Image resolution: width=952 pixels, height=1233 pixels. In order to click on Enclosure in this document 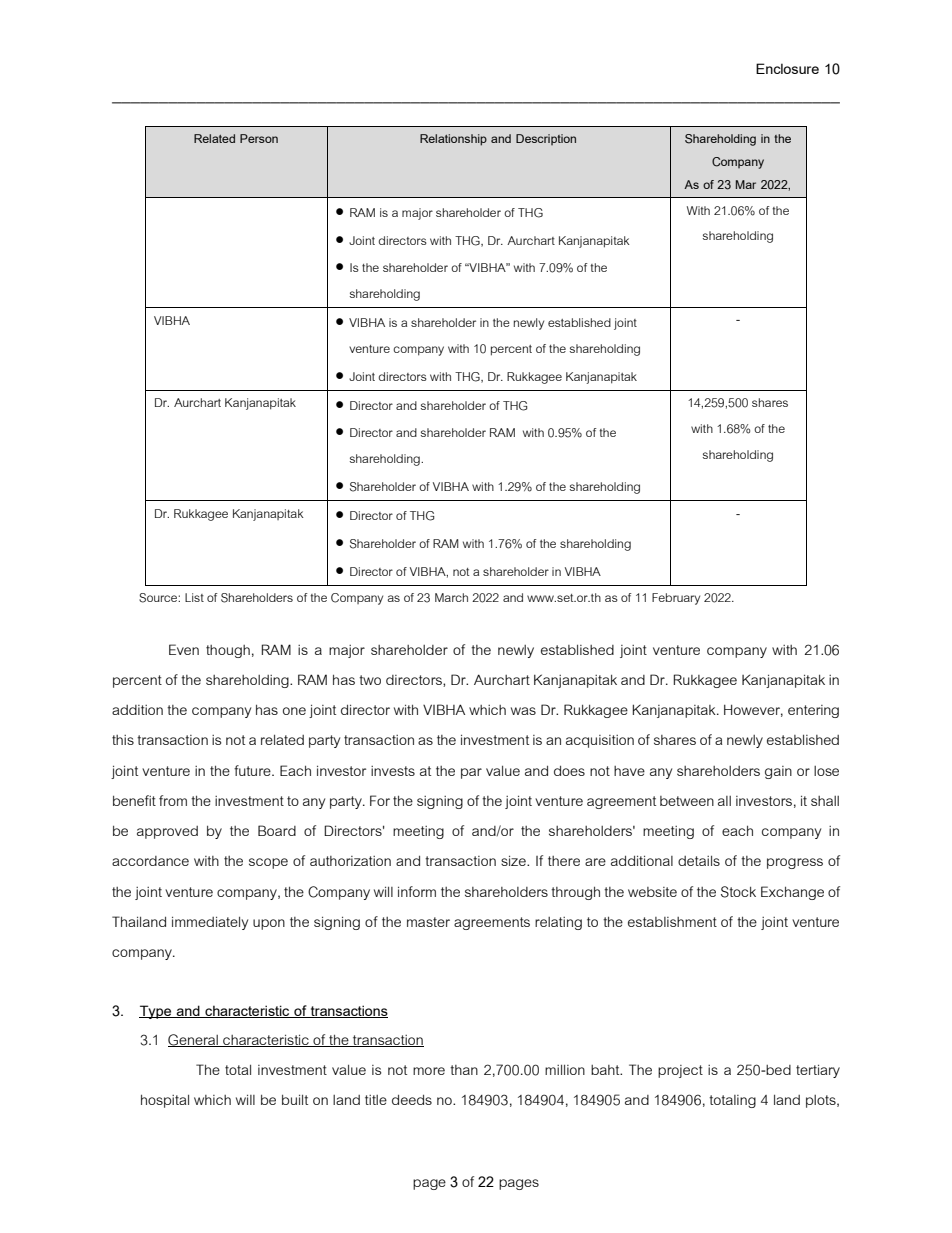, I will do `click(787, 68)`.
